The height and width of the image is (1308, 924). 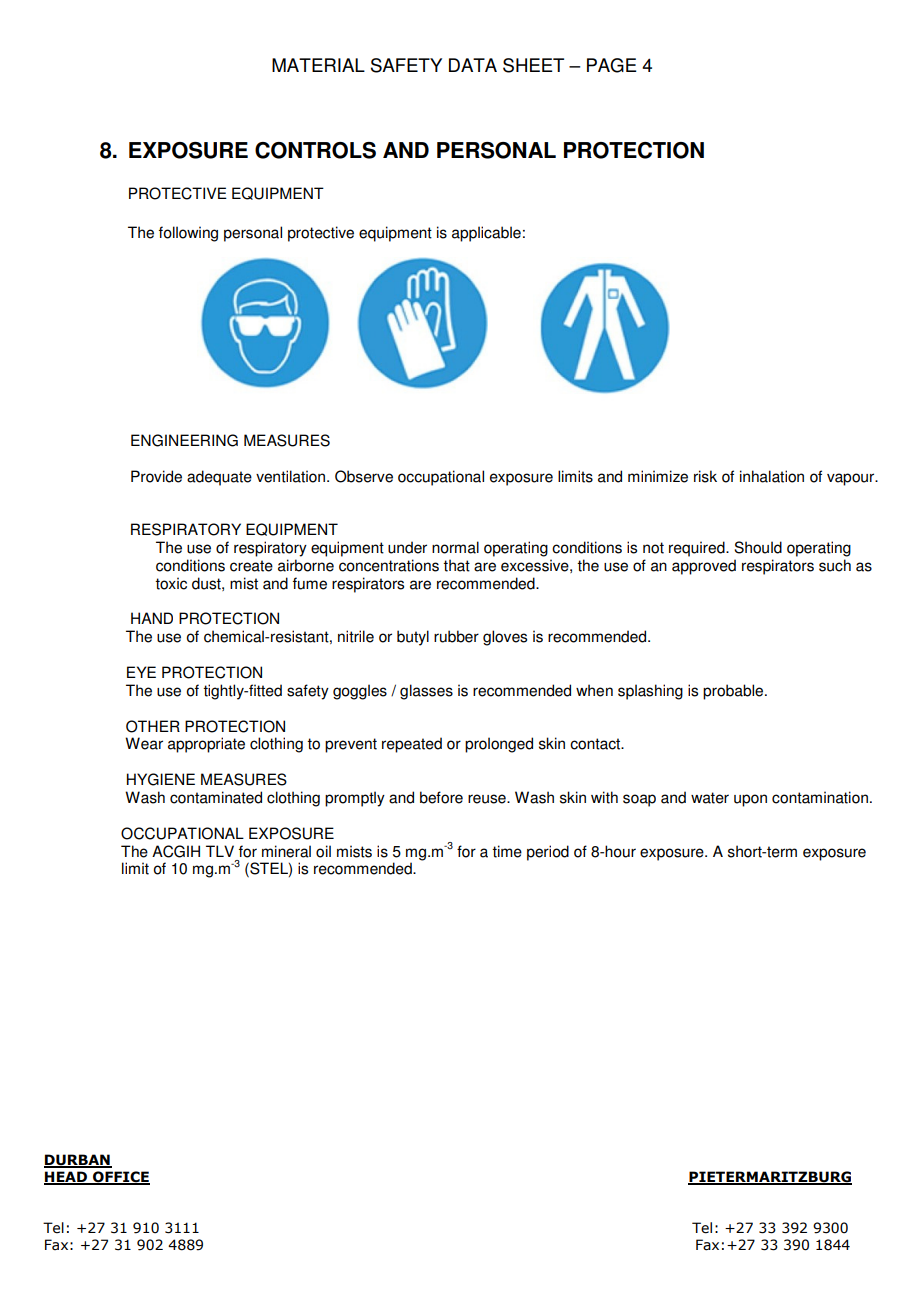 I want to click on OFFICE, so click(x=120, y=1178).
